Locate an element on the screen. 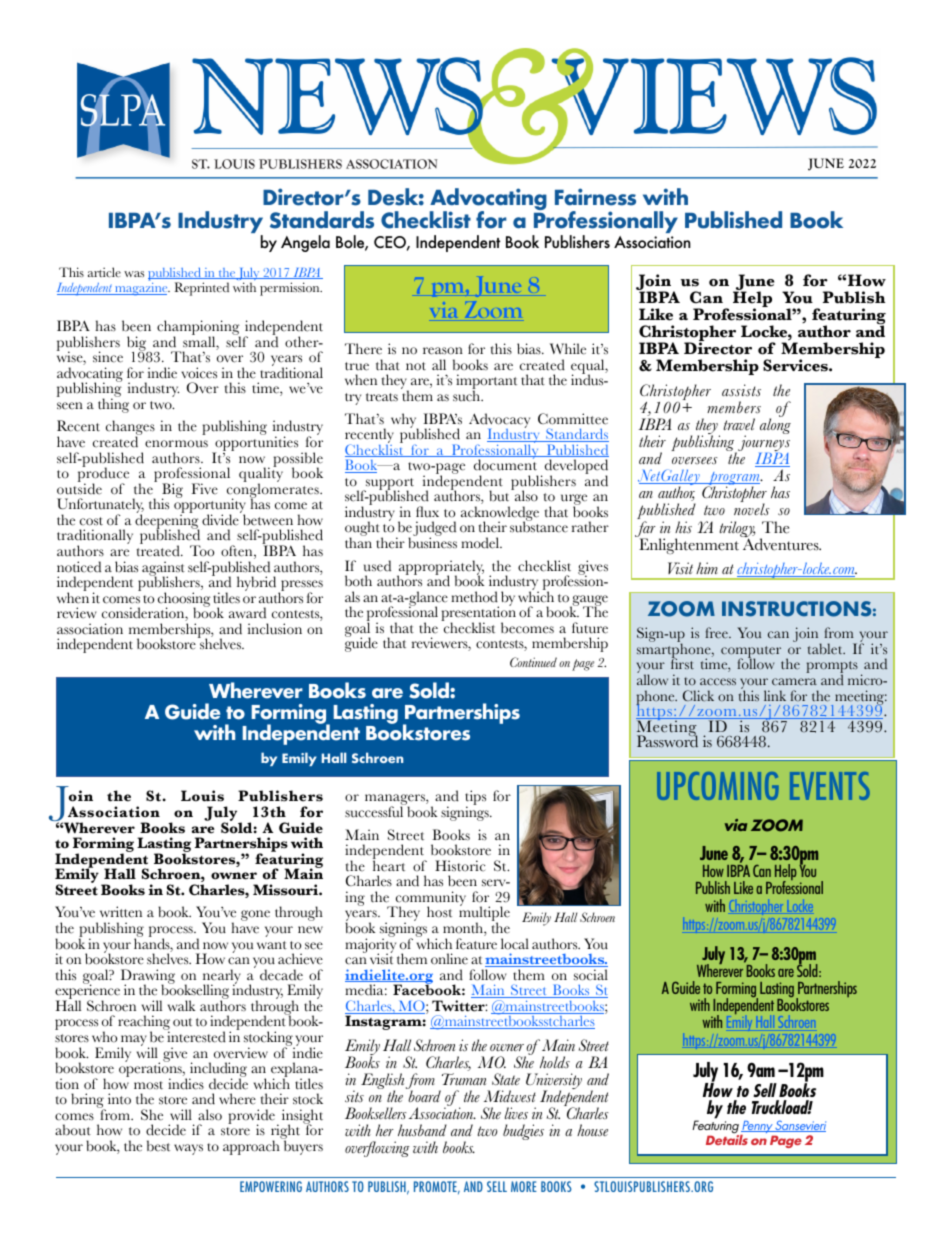 The width and height of the screenshot is (952, 1233). trilogy is located at coordinates (737, 530).
